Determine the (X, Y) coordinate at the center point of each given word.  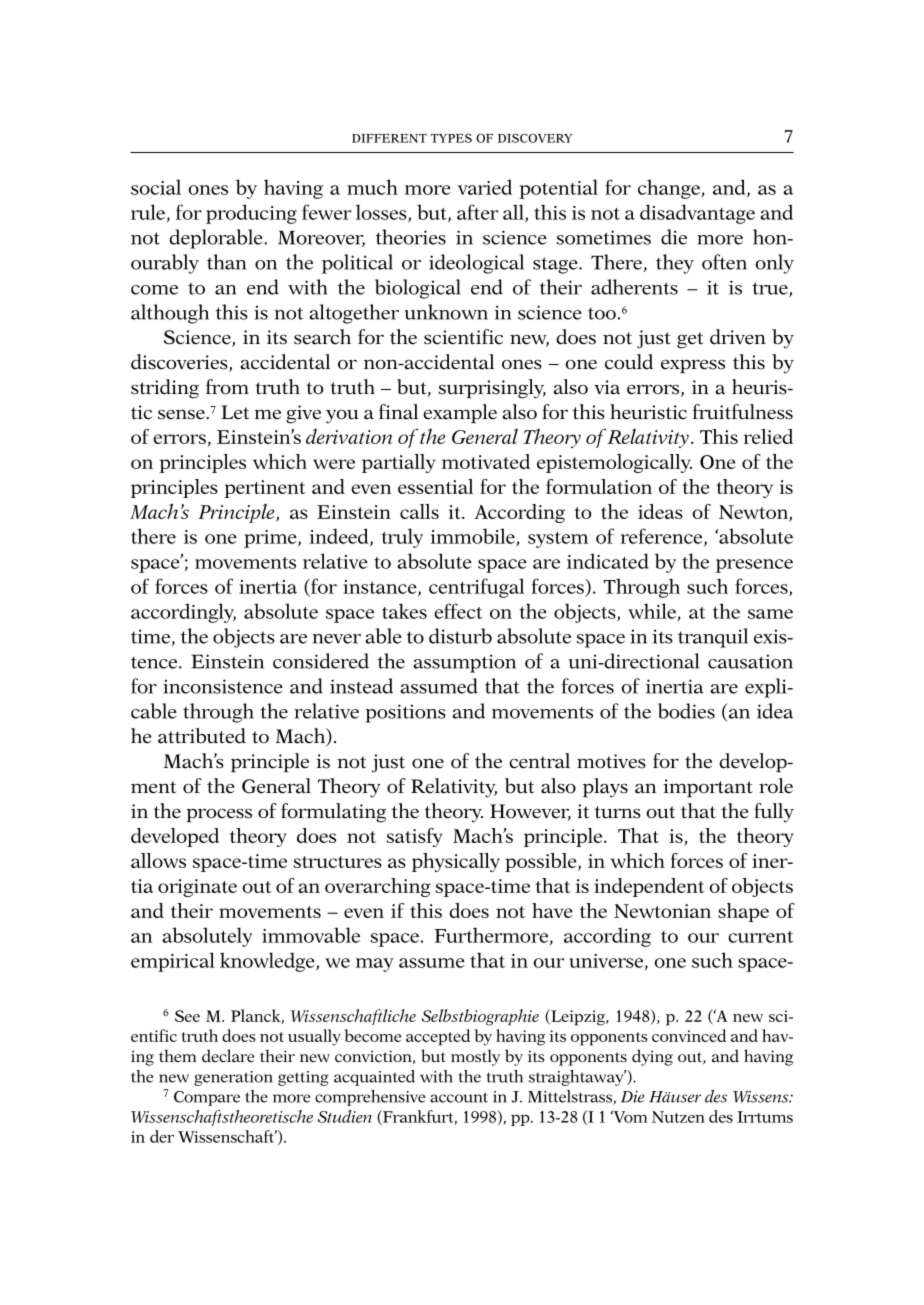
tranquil (713, 638)
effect (458, 611)
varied (485, 187)
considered (321, 661)
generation (233, 1078)
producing (251, 214)
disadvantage (697, 214)
